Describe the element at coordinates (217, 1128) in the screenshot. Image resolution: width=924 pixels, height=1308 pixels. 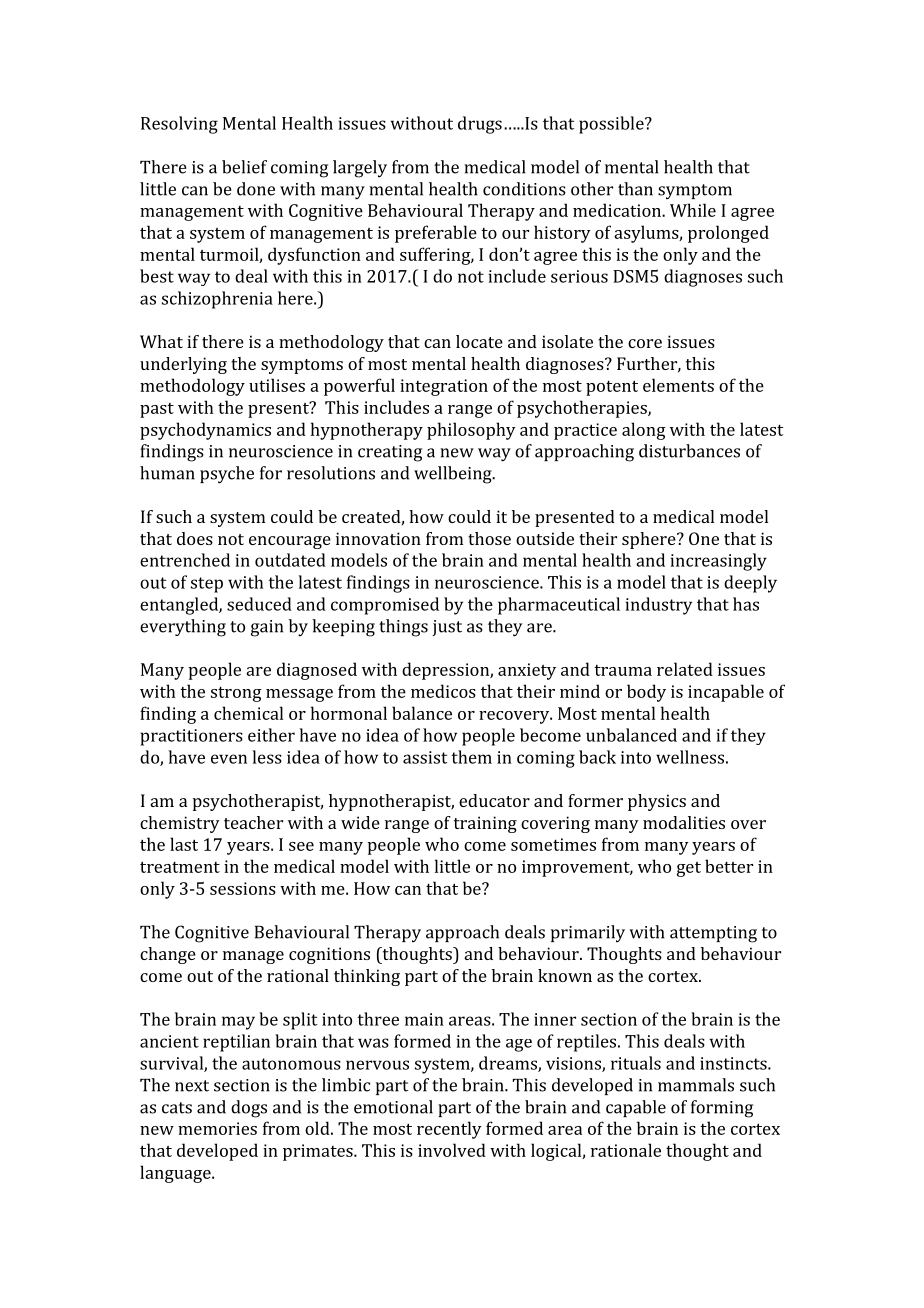
I see `memories` at that location.
